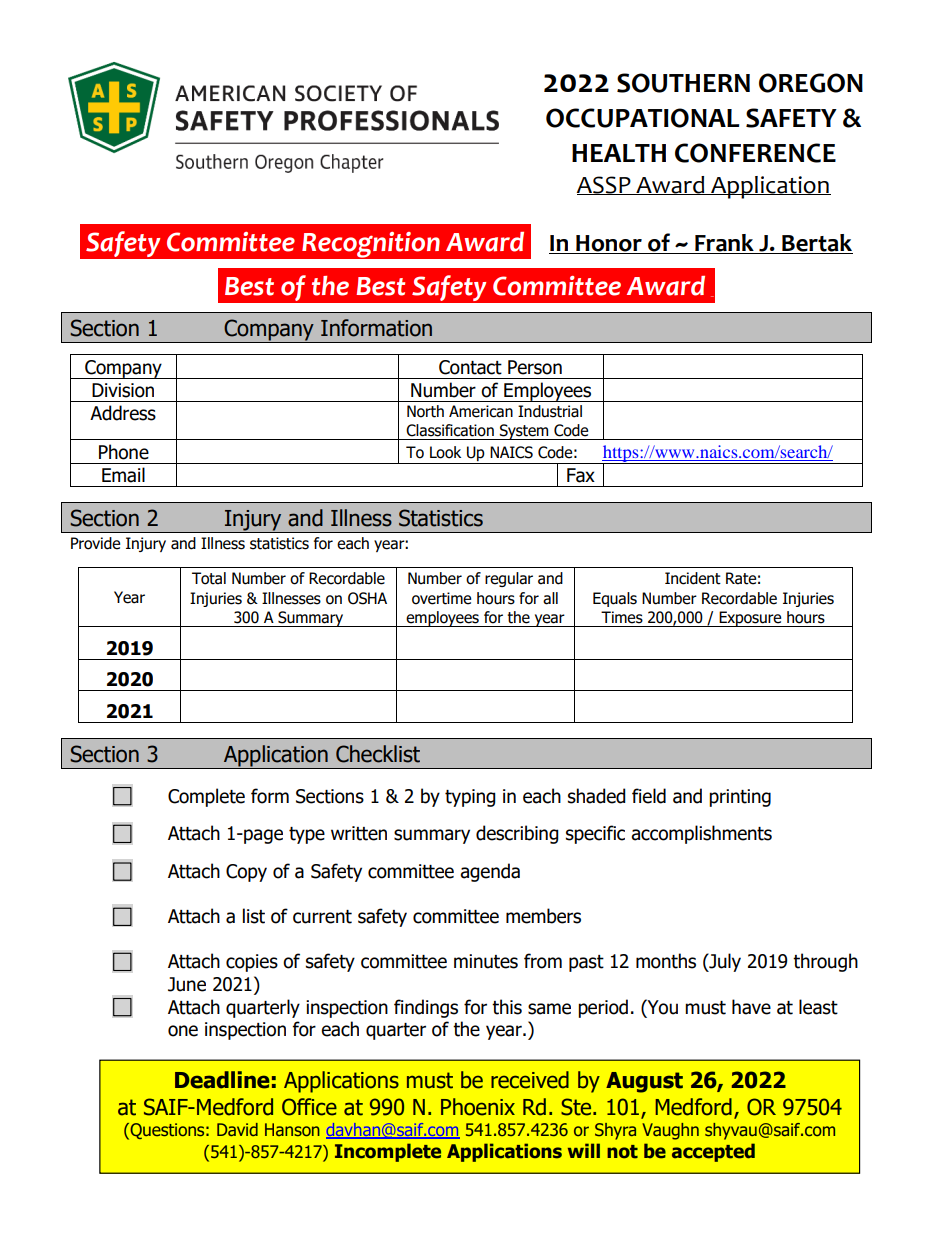 The width and height of the screenshot is (952, 1233). I want to click on HEALTH, so click(619, 153).
